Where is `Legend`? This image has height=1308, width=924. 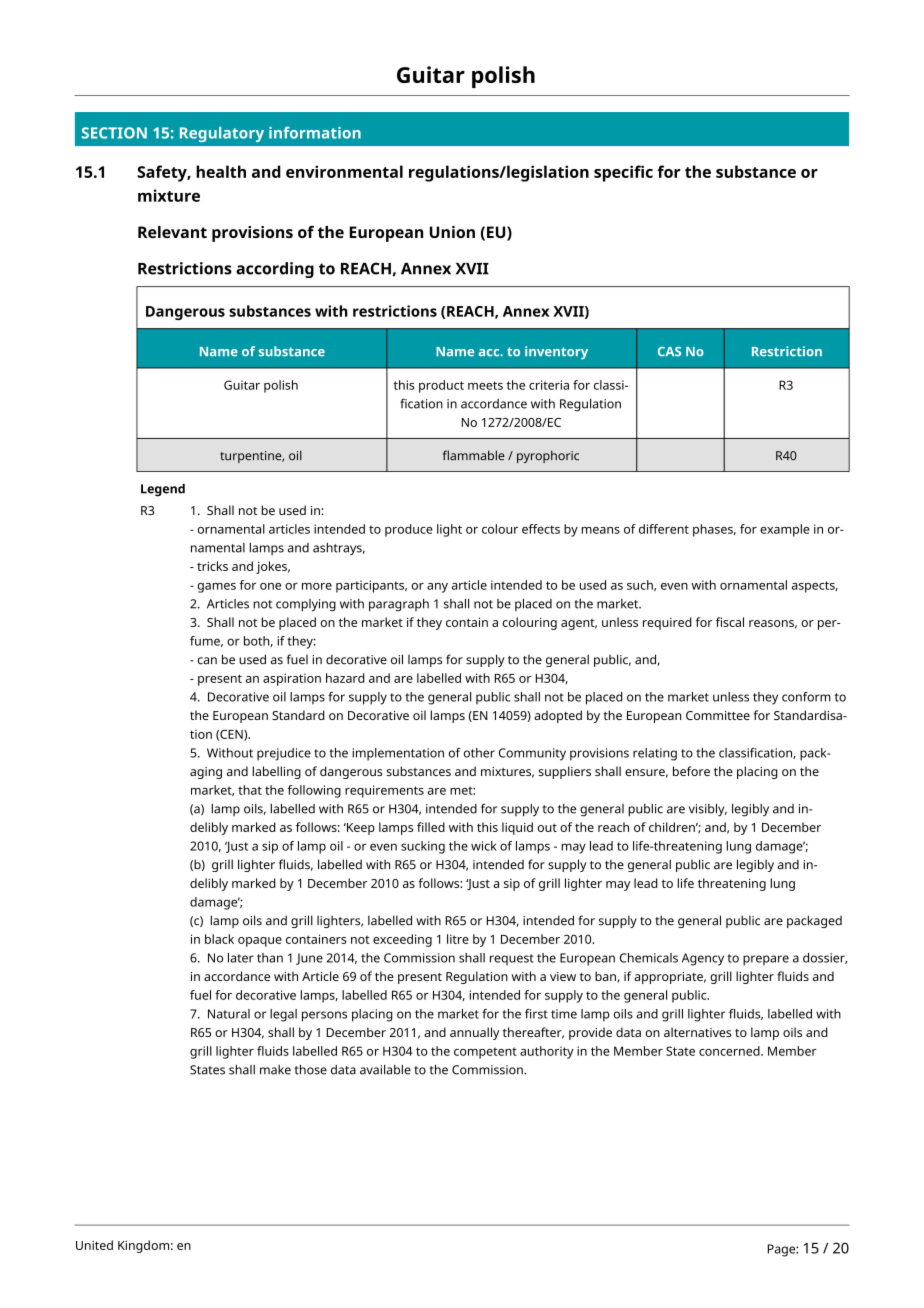
Legend is located at coordinates (163, 490).
